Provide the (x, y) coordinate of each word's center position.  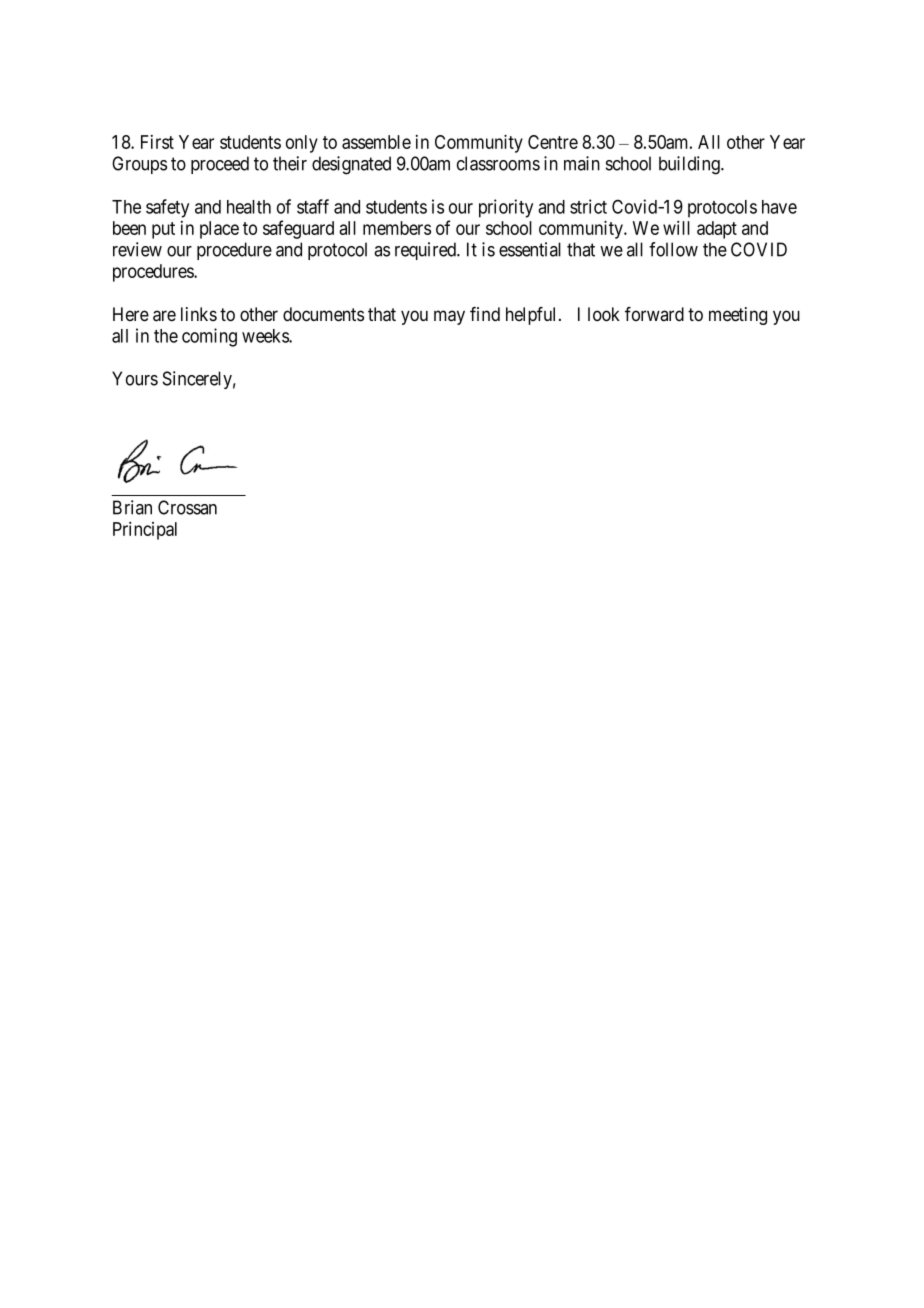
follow (673, 249)
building (690, 165)
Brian (132, 507)
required (426, 251)
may (449, 317)
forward (654, 314)
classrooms (498, 163)
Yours (135, 378)
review (137, 249)
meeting (738, 316)
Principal (145, 531)
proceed (220, 165)
